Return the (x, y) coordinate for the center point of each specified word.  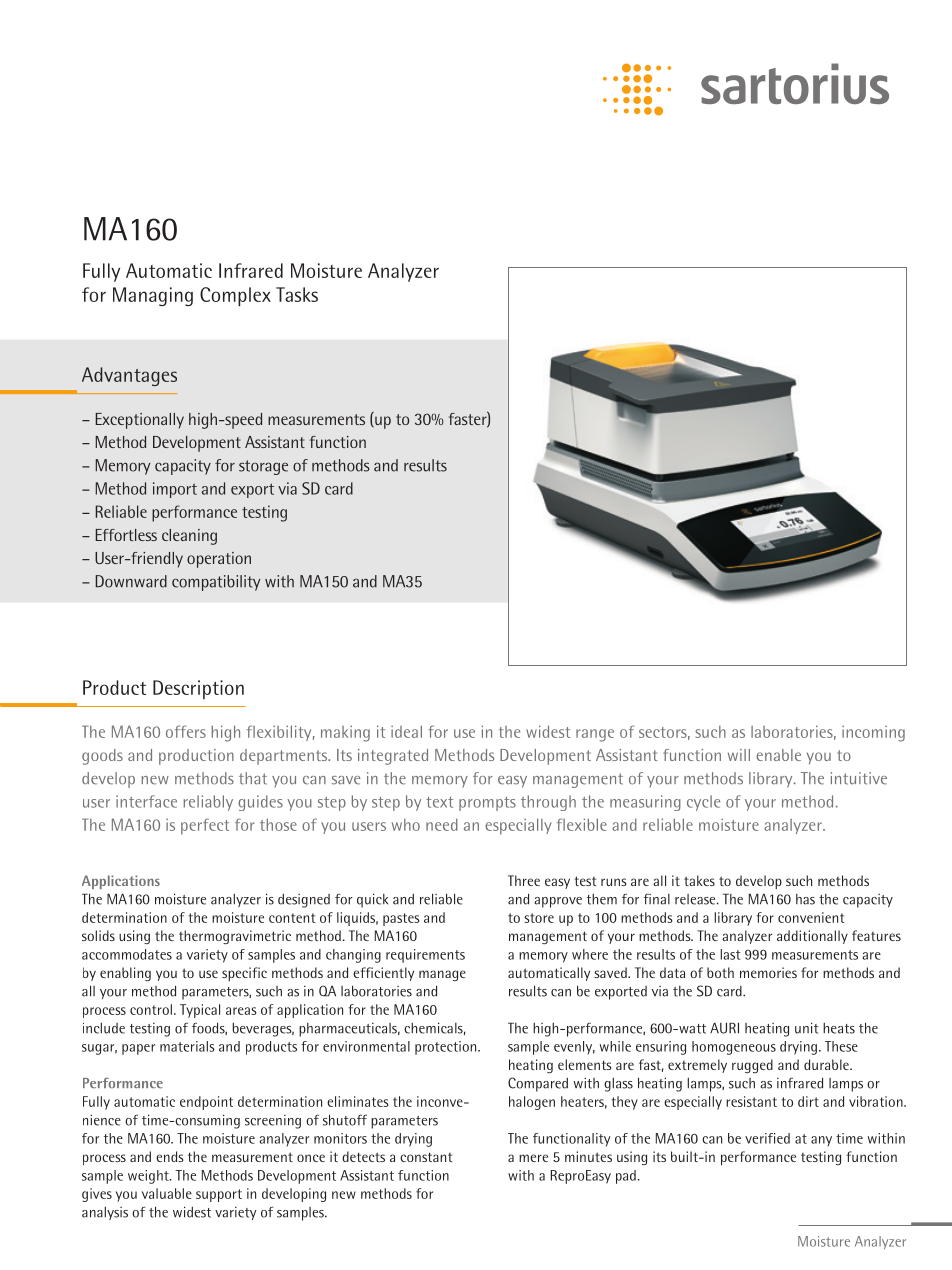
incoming (873, 734)
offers (186, 731)
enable (778, 755)
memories (768, 972)
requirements (425, 956)
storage (263, 467)
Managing (153, 296)
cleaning (189, 537)
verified (767, 1138)
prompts (487, 804)
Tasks (297, 294)
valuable (167, 1193)
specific (244, 974)
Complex (235, 296)
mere (533, 1158)
